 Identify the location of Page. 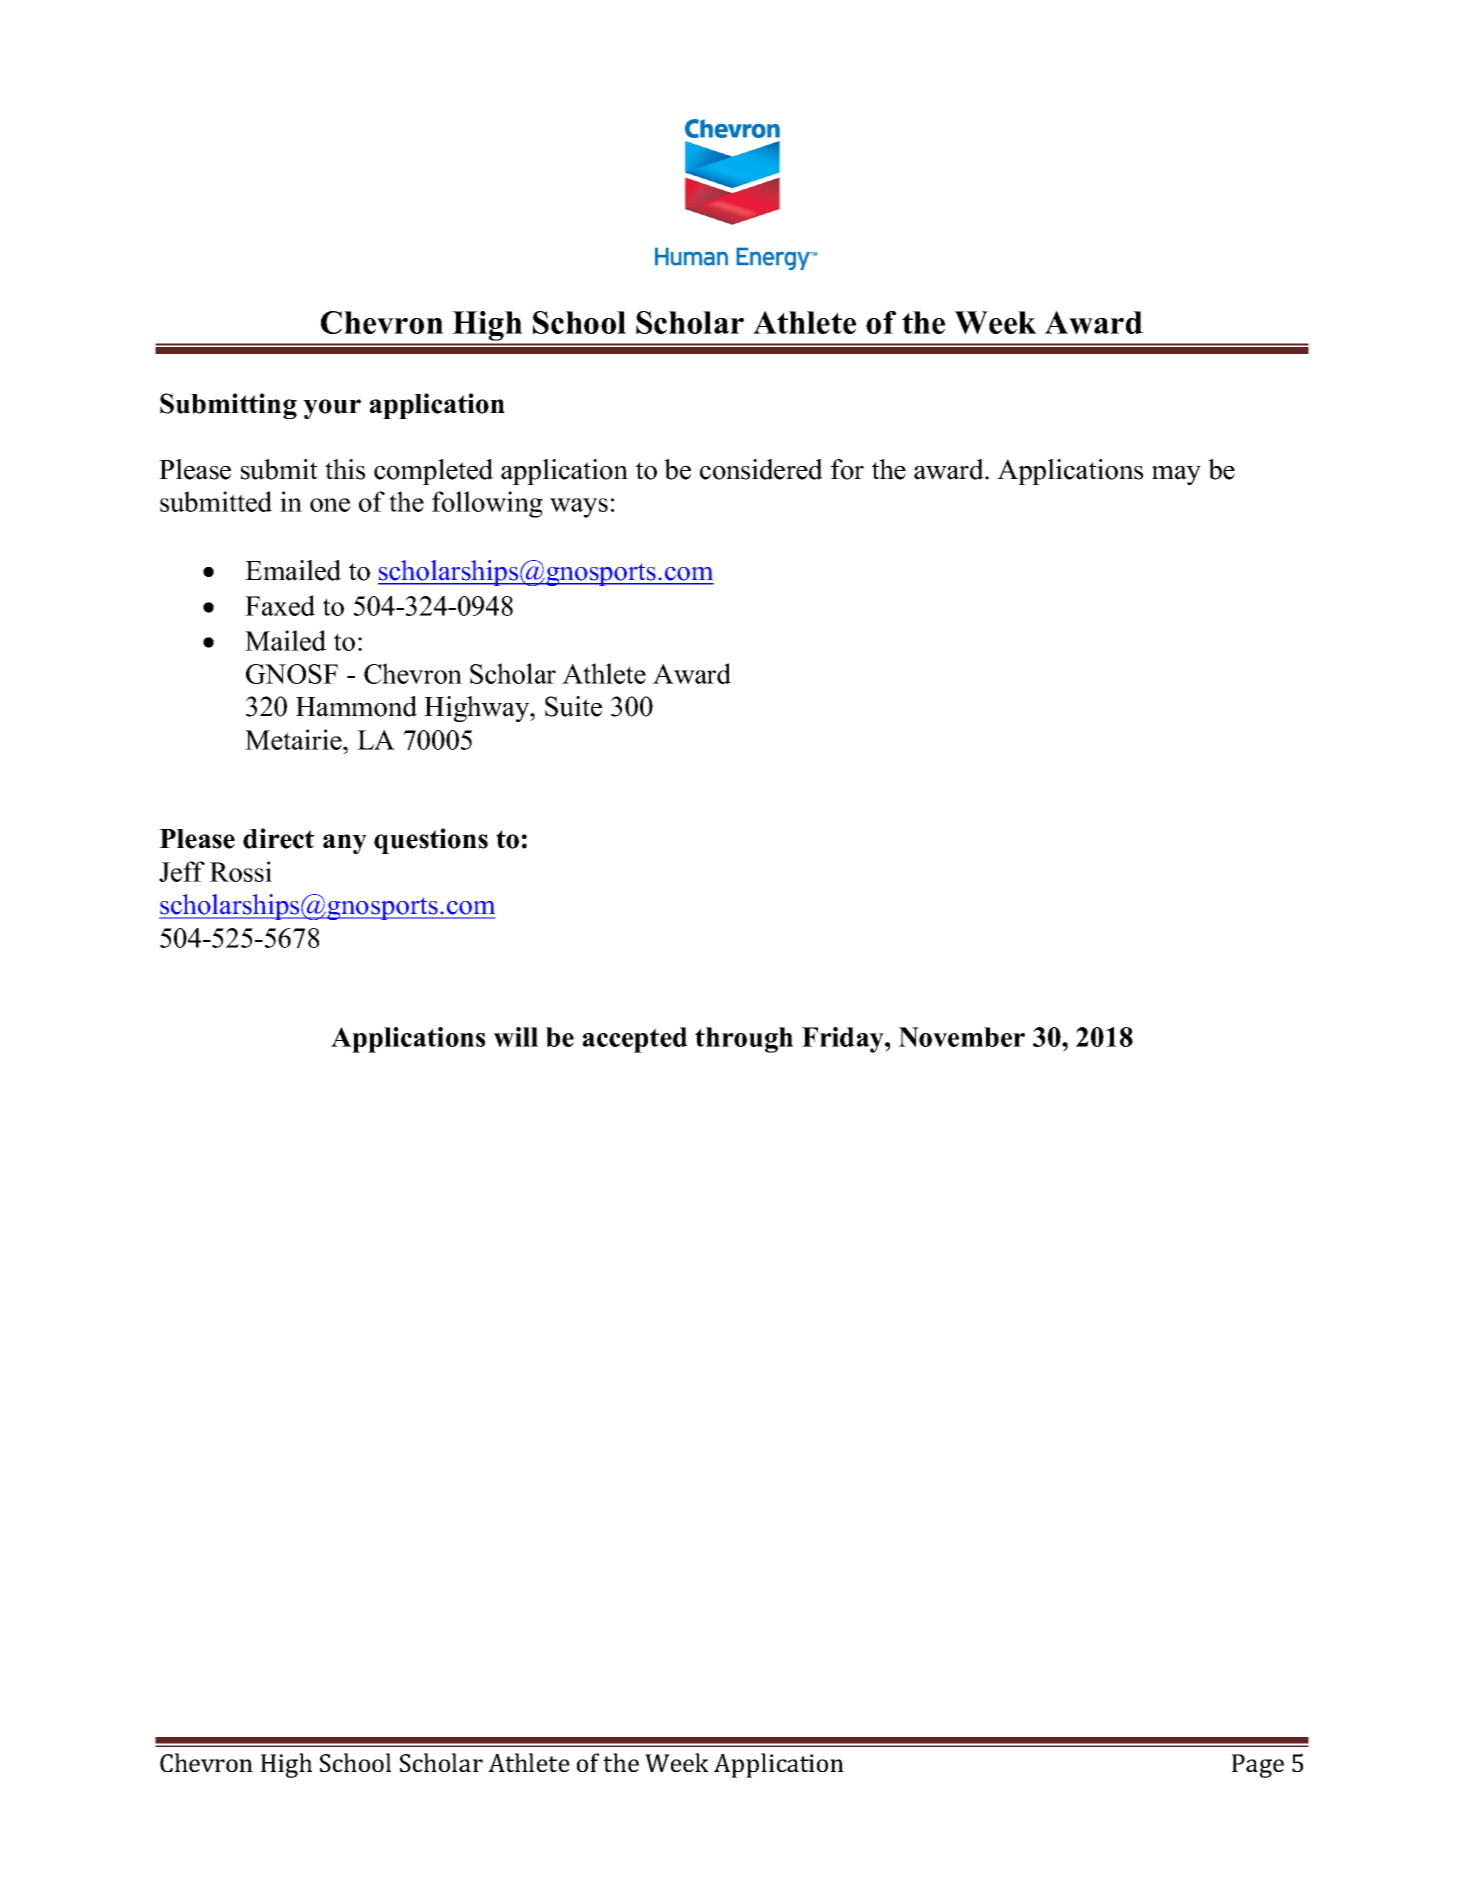
(1258, 1766).
